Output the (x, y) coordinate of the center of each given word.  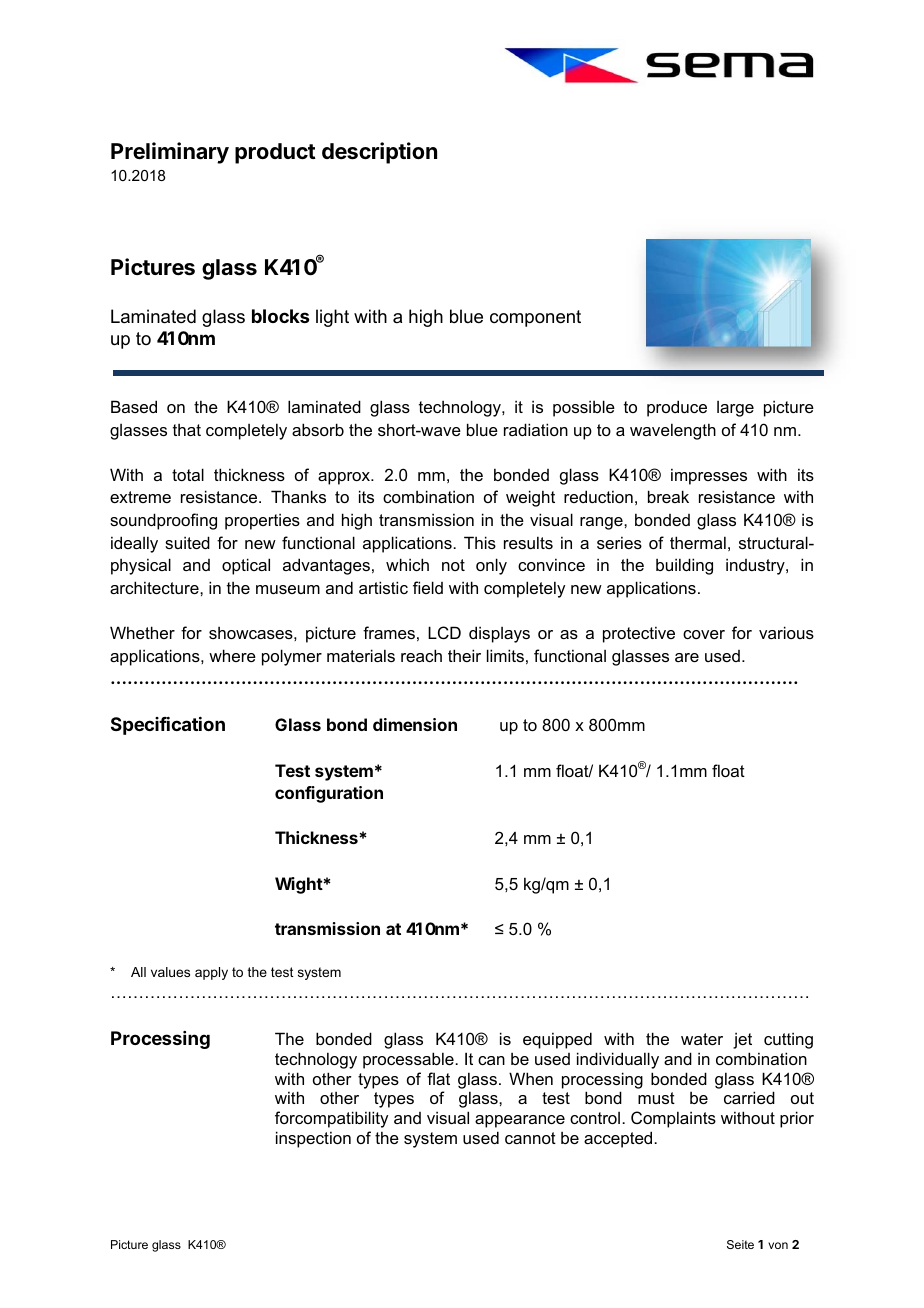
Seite (740, 1244)
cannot (530, 1138)
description (379, 153)
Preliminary (170, 153)
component (535, 318)
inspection (313, 1139)
